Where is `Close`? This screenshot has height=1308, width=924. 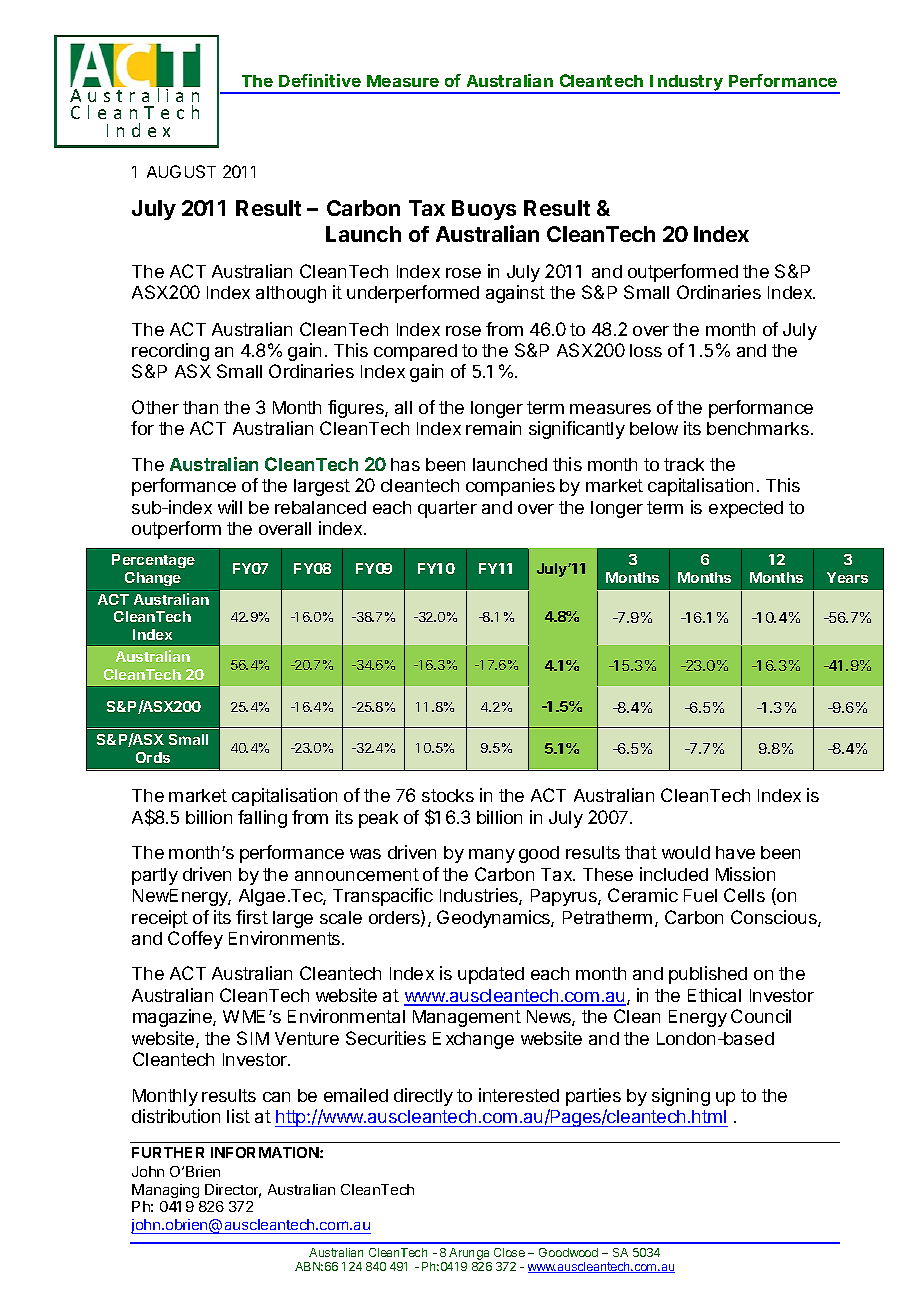
Close is located at coordinates (509, 1252).
